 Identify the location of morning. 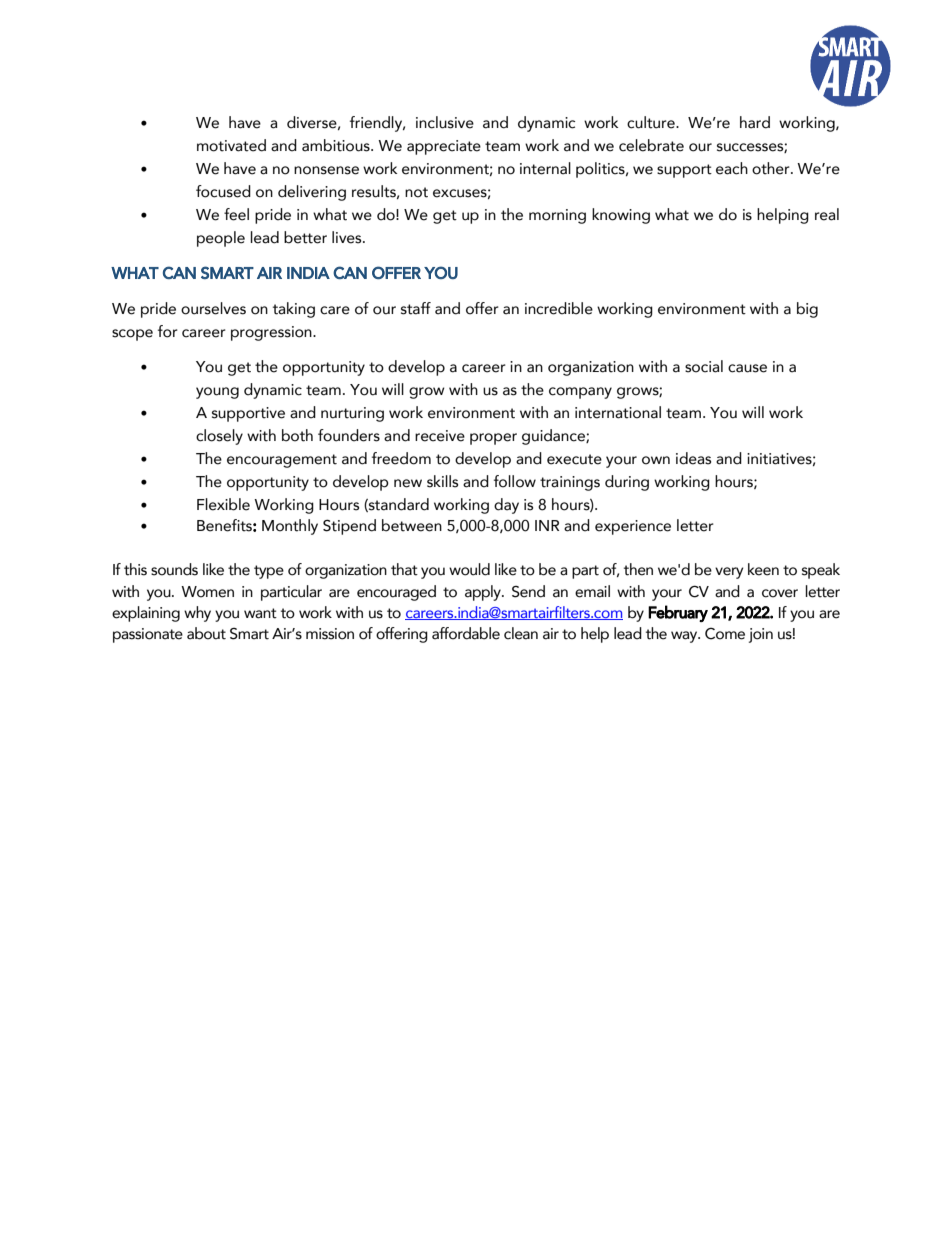
(557, 216).
